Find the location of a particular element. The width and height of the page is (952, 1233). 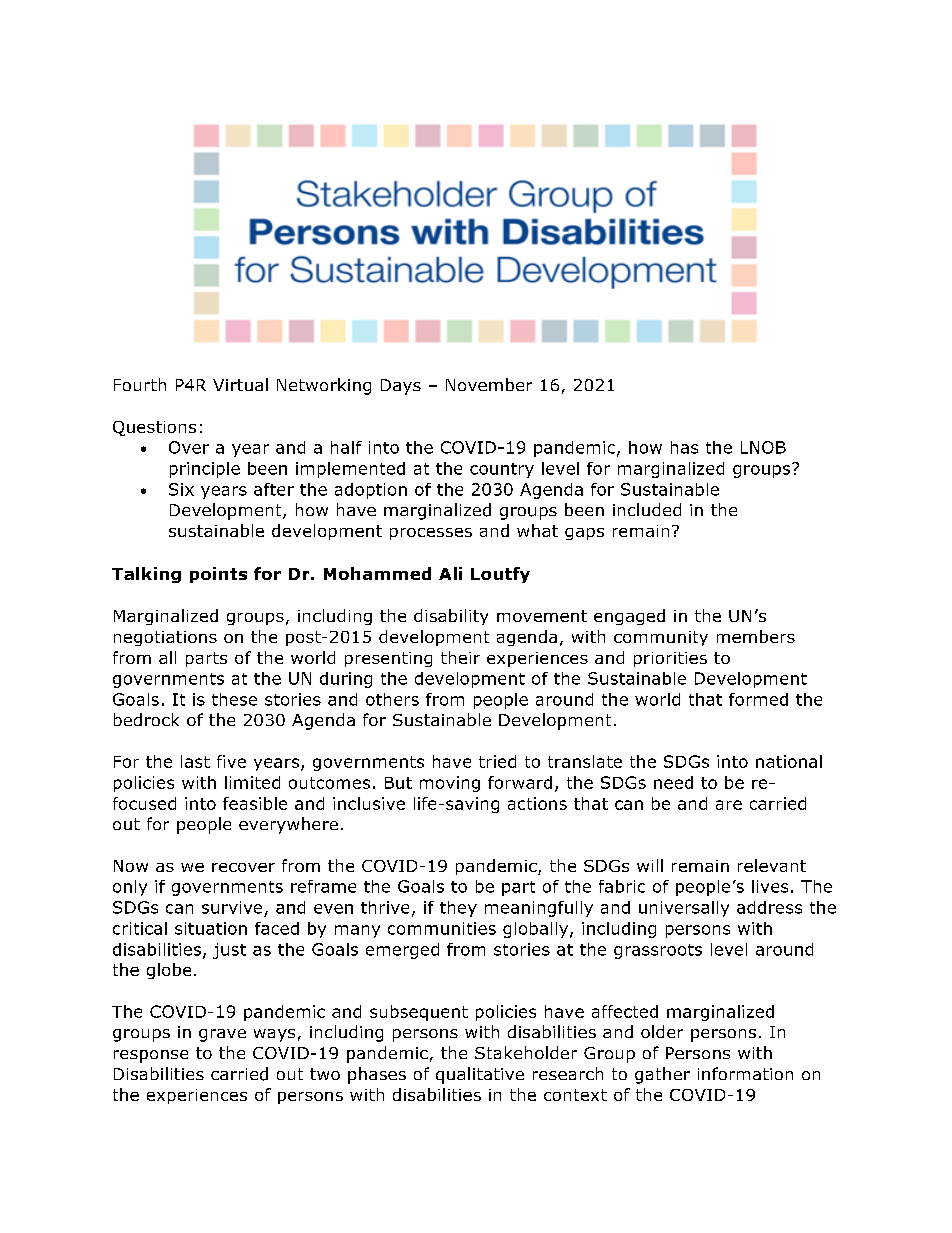

Now is located at coordinates (131, 866).
